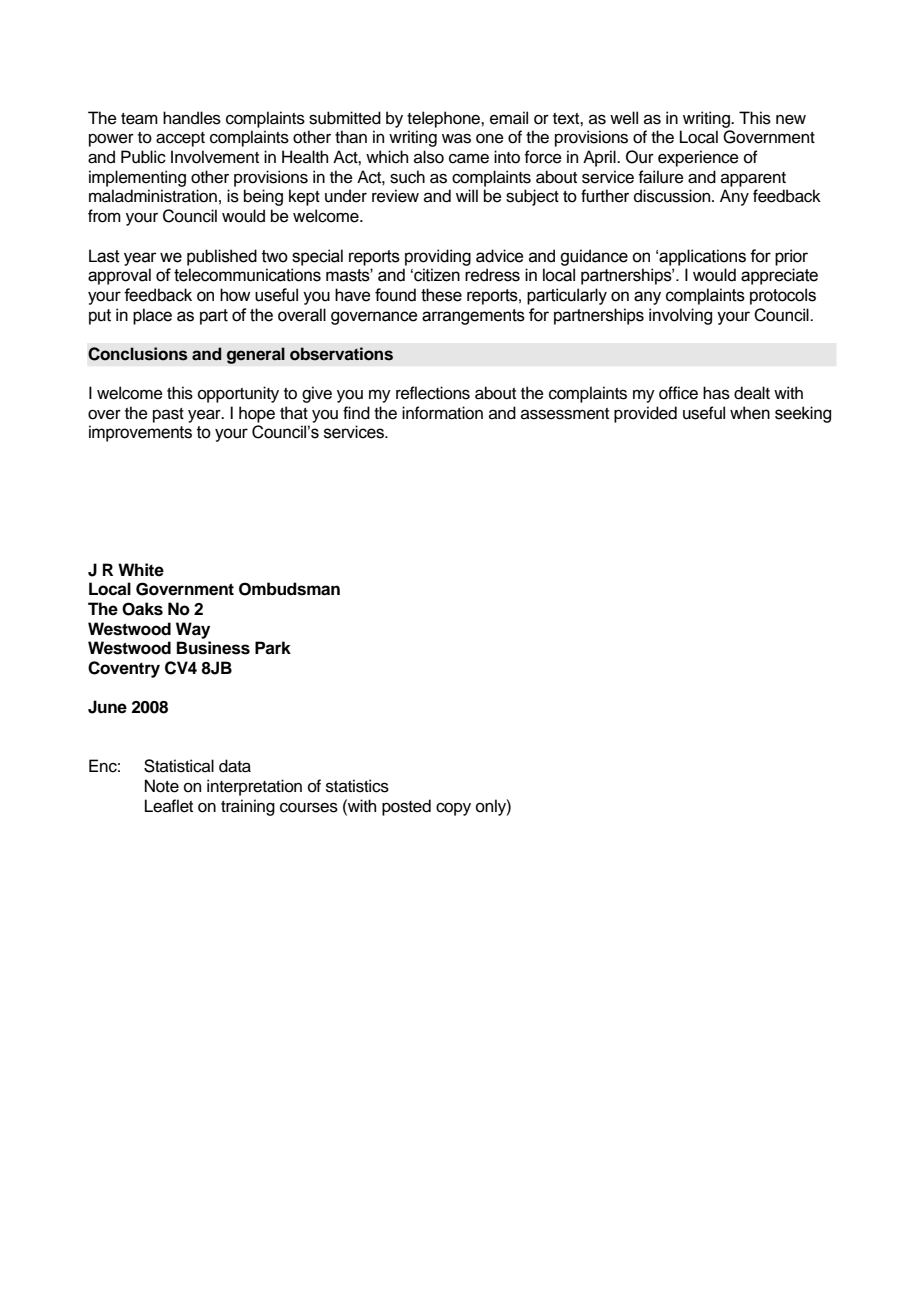  Describe the element at coordinates (193, 630) in the document. I see `Way` at that location.
